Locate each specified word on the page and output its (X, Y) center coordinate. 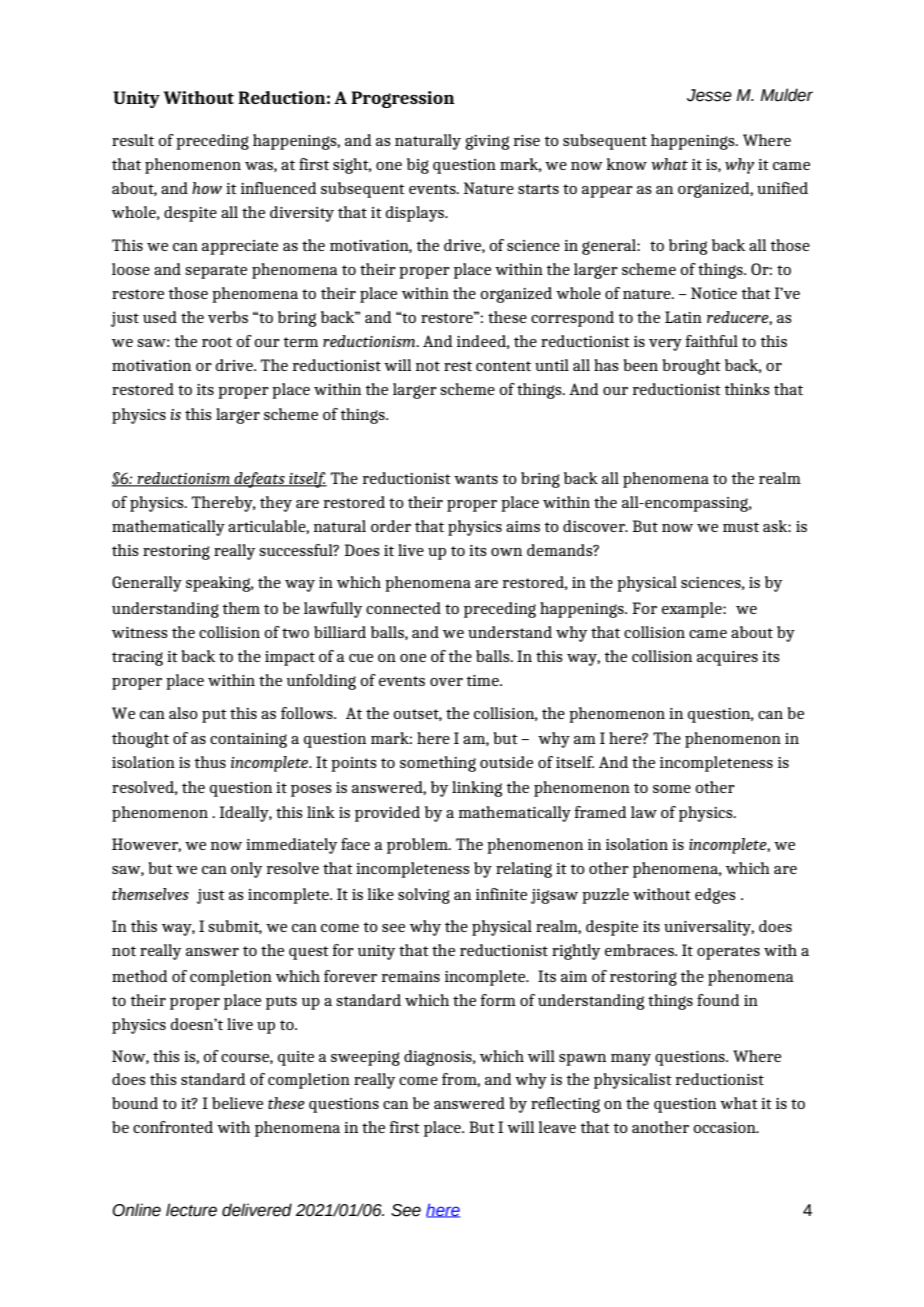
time (483, 680)
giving (487, 142)
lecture (191, 1210)
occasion (726, 1127)
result (133, 140)
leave (557, 1127)
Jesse (709, 95)
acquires (727, 658)
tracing (137, 658)
